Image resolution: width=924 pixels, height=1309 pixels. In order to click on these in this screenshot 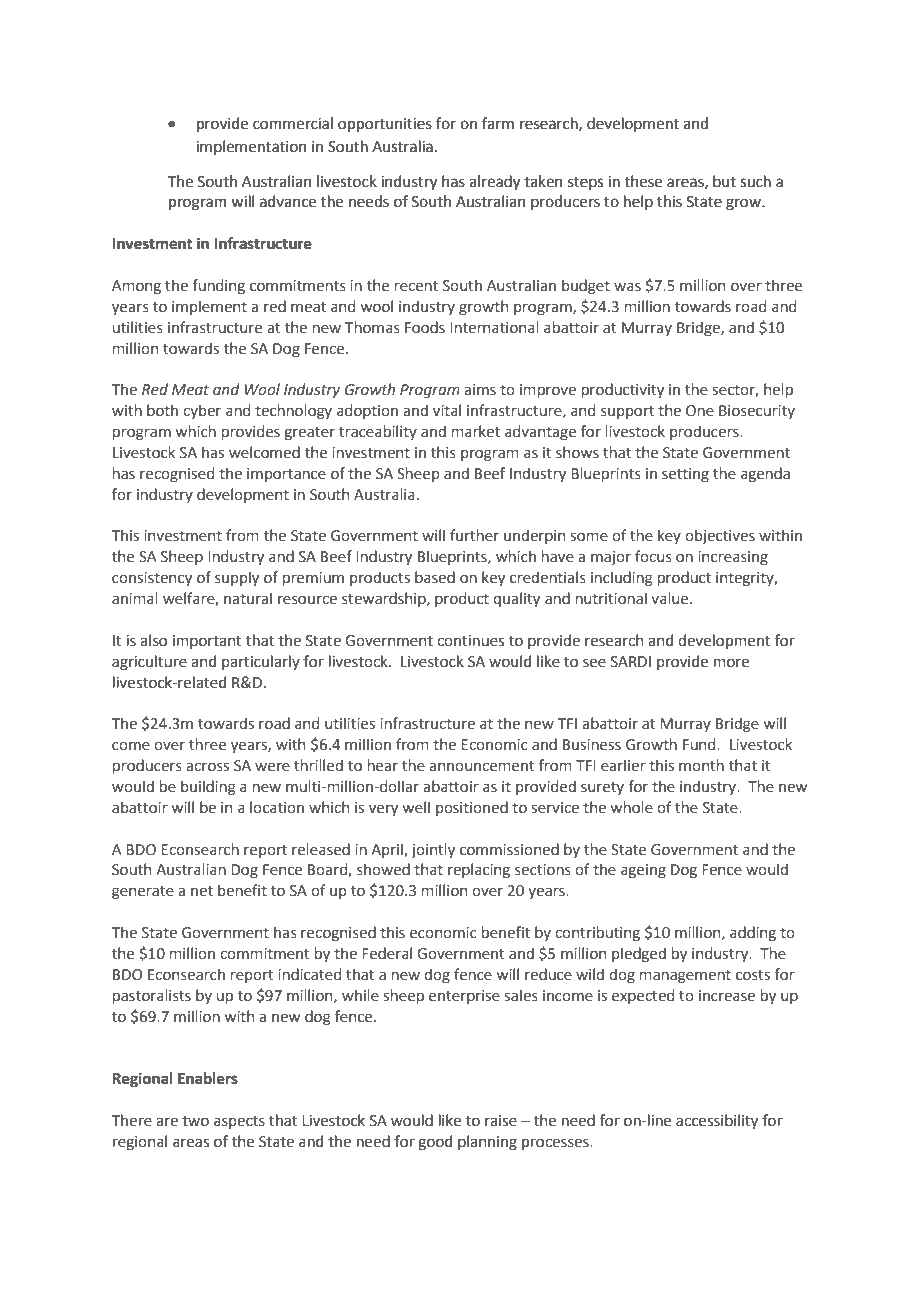, I will do `click(643, 181)`.
